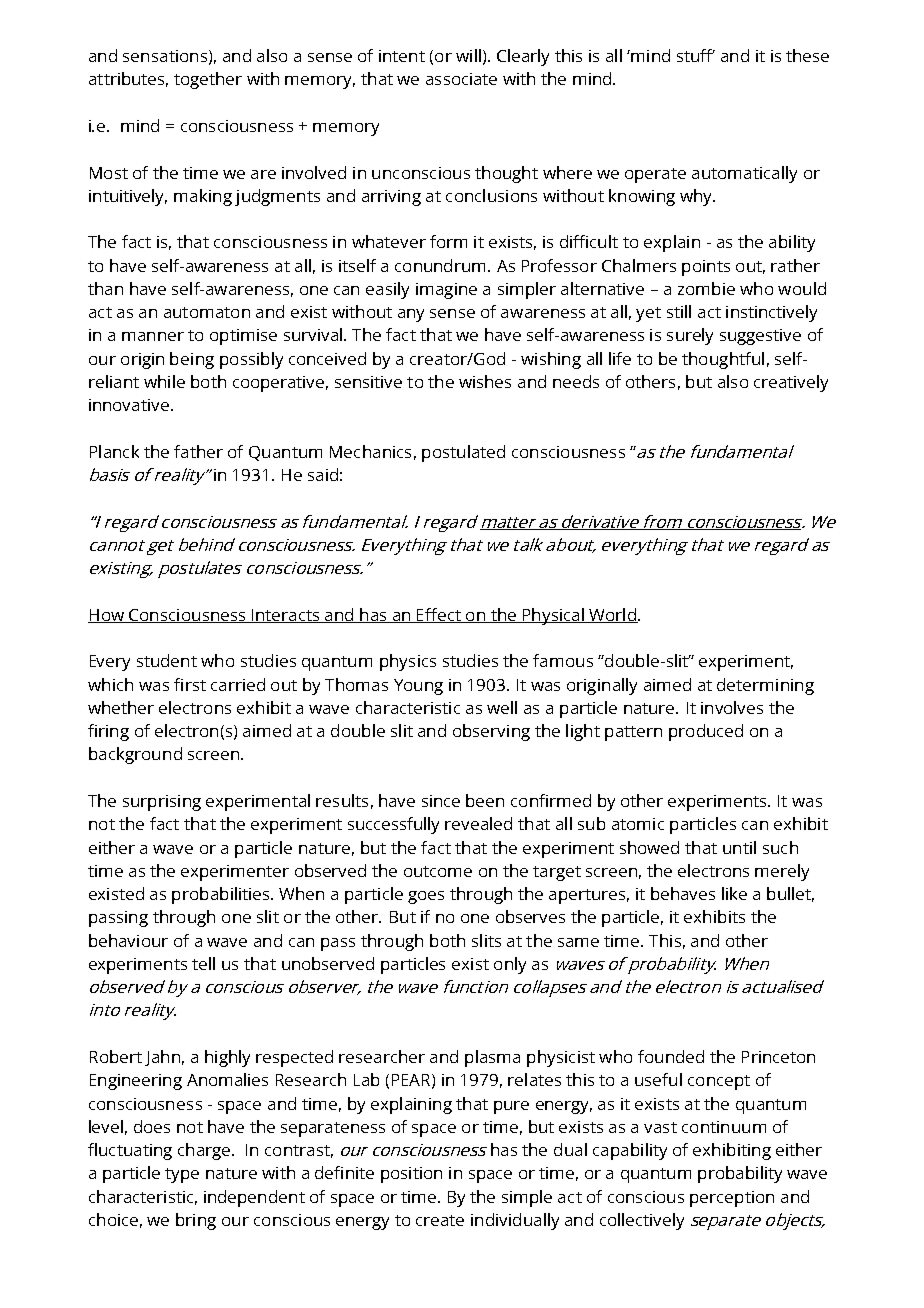 This document has height=1308, width=924. What do you see at coordinates (765, 686) in the document?
I see `determining` at bounding box center [765, 686].
